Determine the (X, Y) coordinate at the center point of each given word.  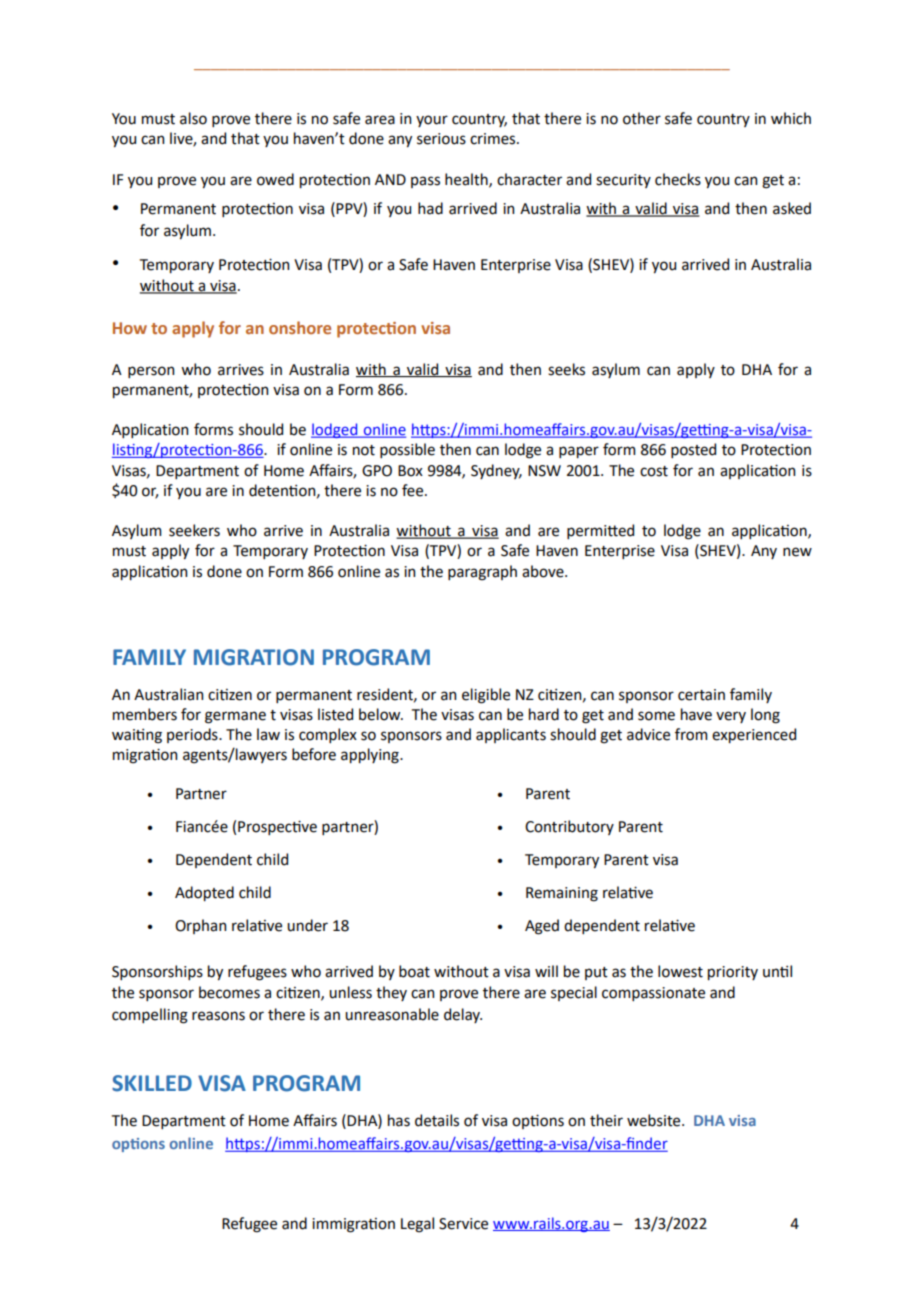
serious (441, 139)
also (193, 118)
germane (235, 717)
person (151, 372)
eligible (486, 696)
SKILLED (152, 1083)
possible (407, 450)
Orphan (200, 926)
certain (701, 695)
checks (678, 179)
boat (414, 971)
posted (693, 450)
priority (733, 973)
